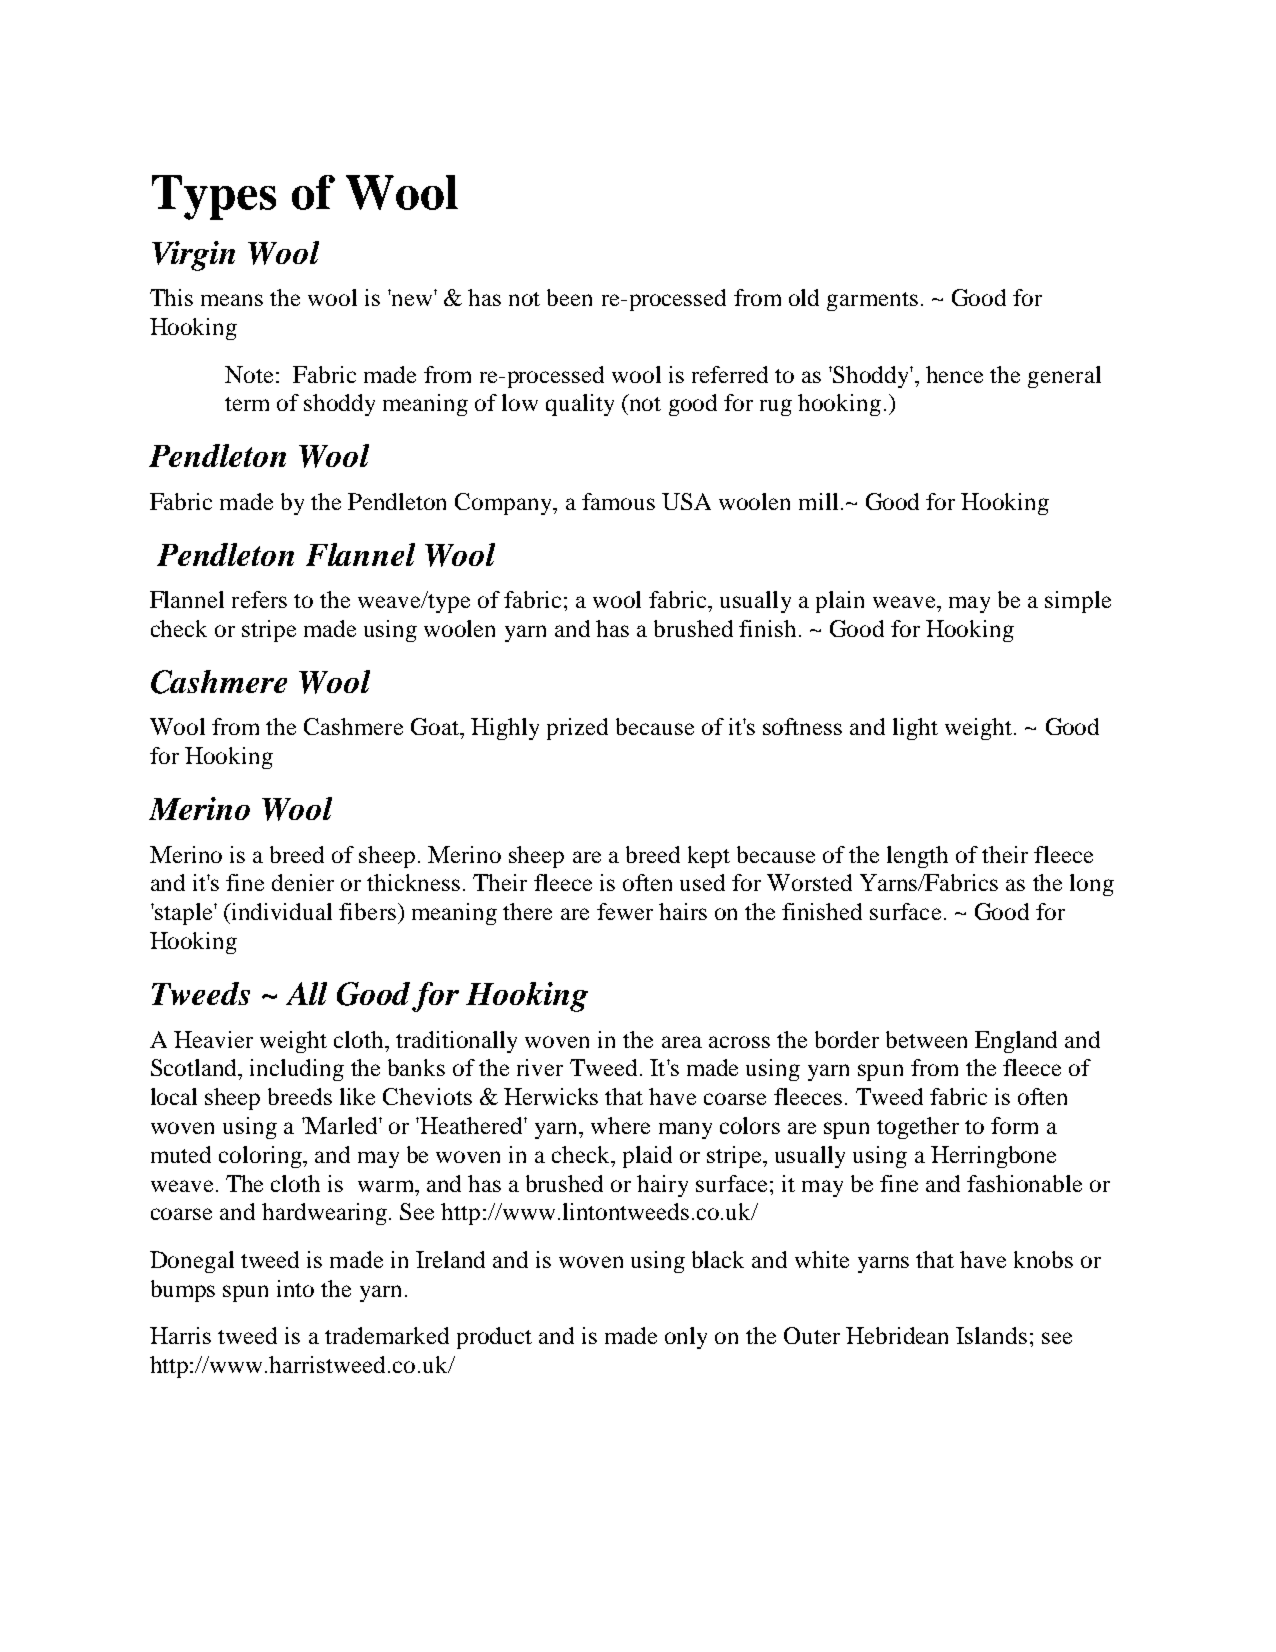 This screenshot has width=1276, height=1652. I want to click on means, so click(232, 300).
